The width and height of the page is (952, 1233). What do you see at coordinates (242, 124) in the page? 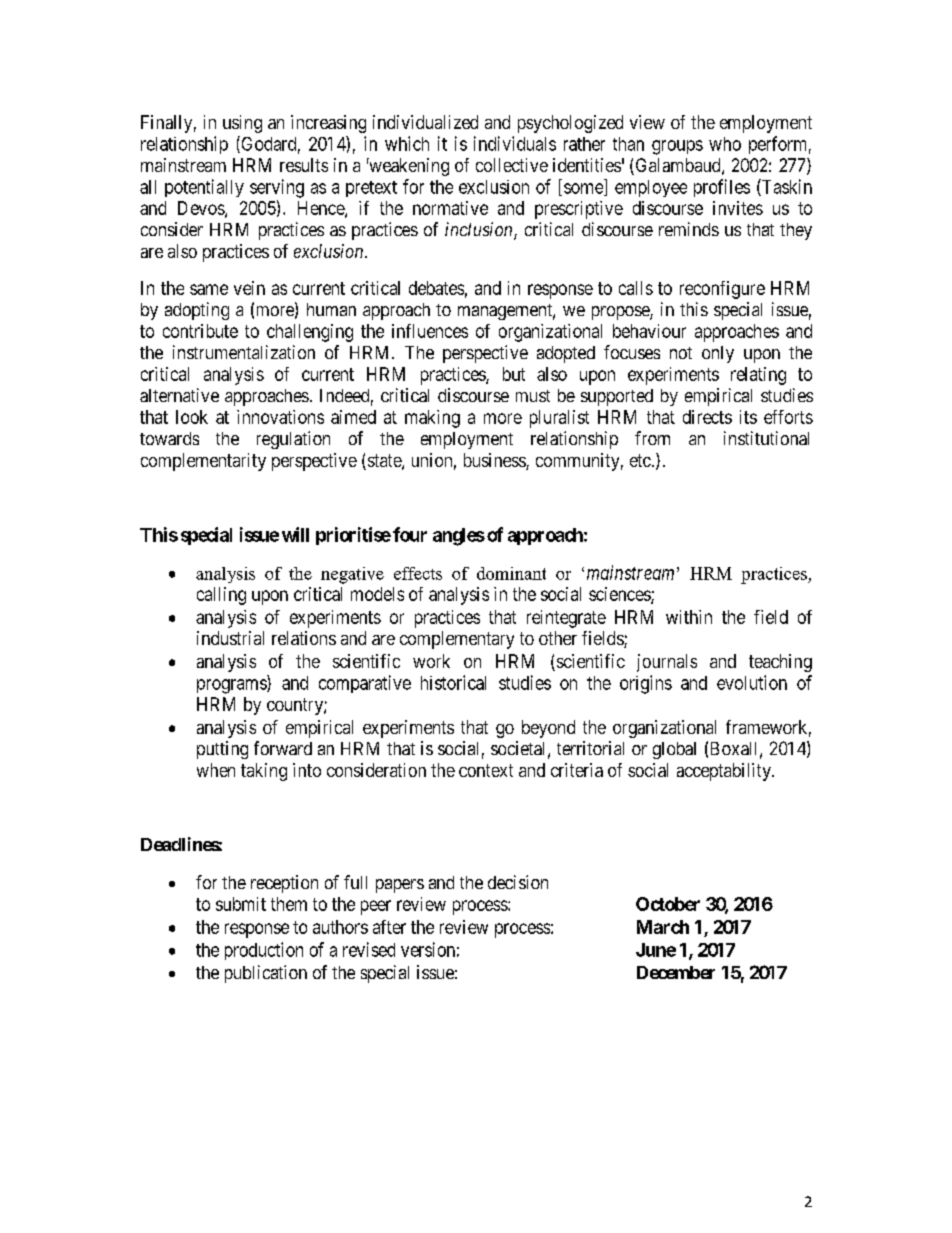
I see `using` at bounding box center [242, 124].
